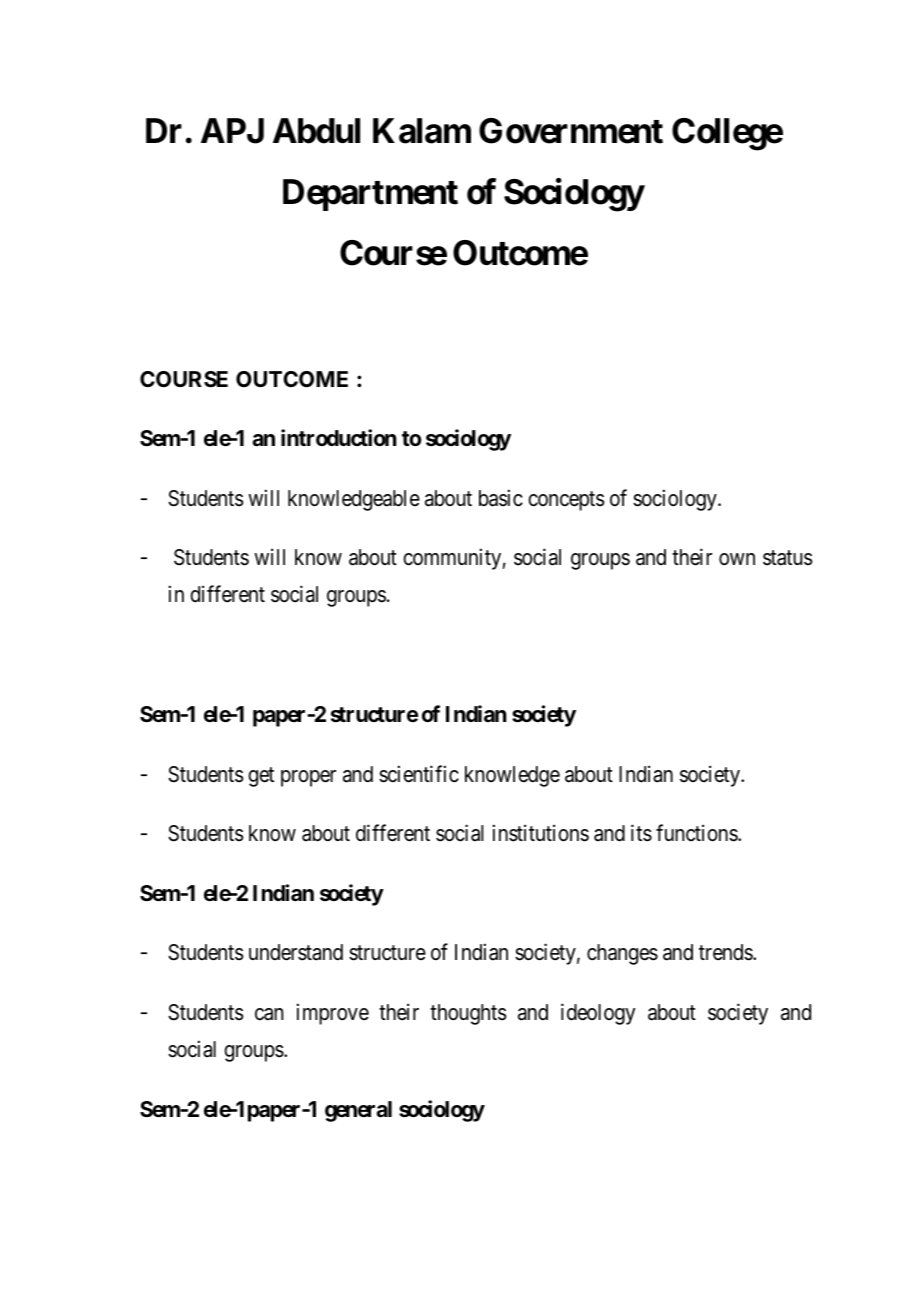 The image size is (924, 1308). Describe the element at coordinates (316, 131) in the page. I see `Abdul` at that location.
